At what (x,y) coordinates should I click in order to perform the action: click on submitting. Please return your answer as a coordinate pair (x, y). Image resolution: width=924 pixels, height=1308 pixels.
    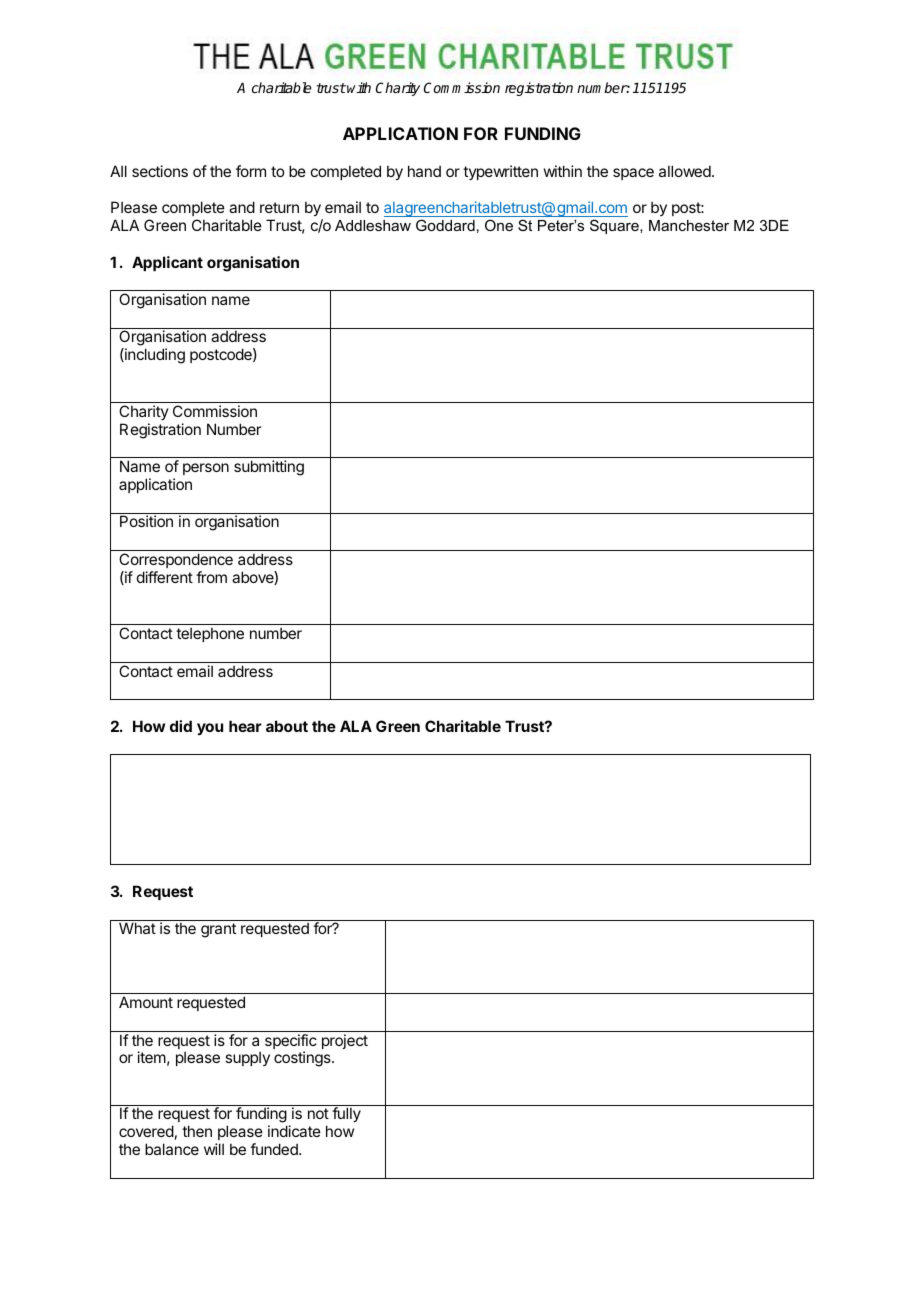
    Looking at the image, I should click on (269, 468).
